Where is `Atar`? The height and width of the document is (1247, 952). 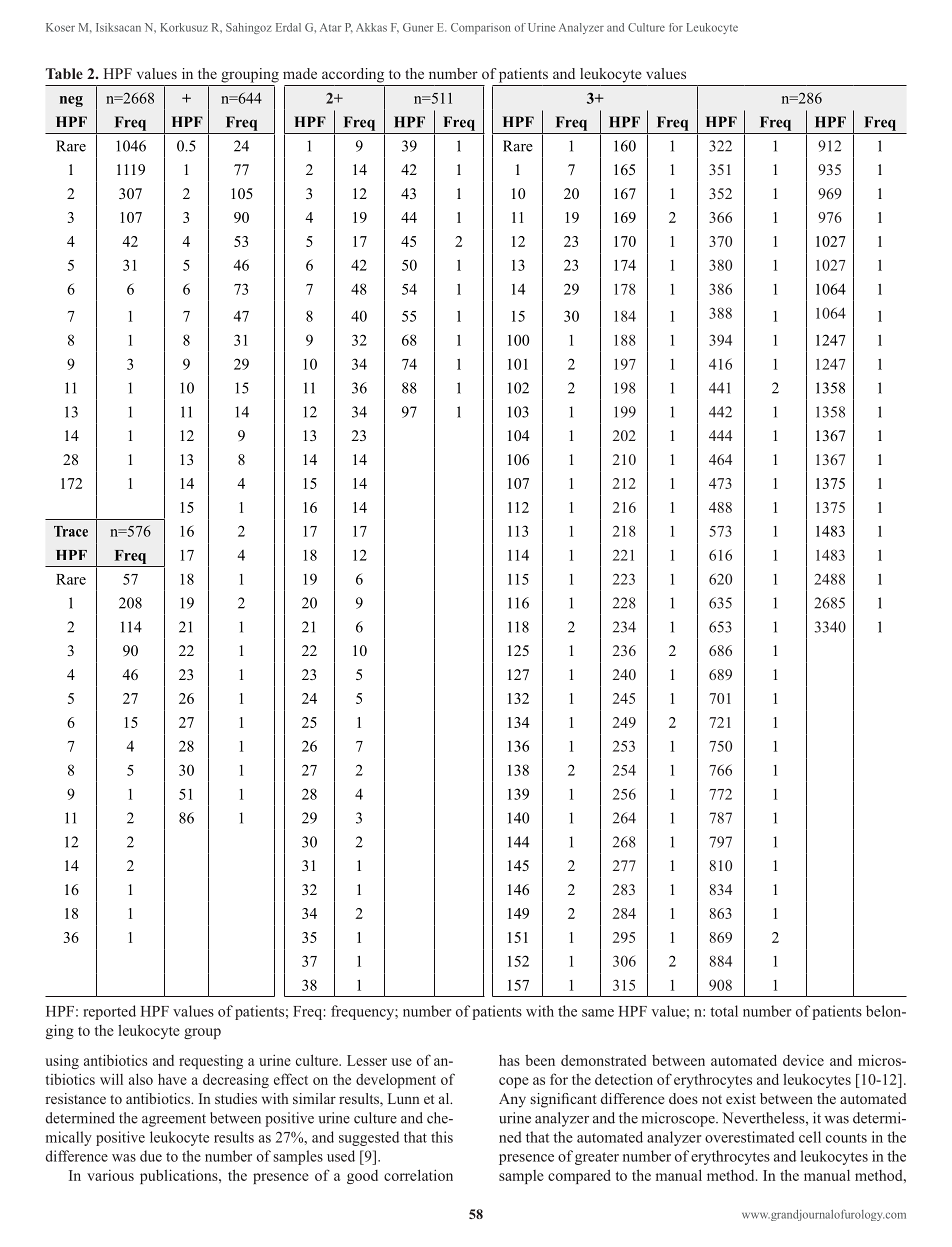 Atar is located at coordinates (331, 27).
